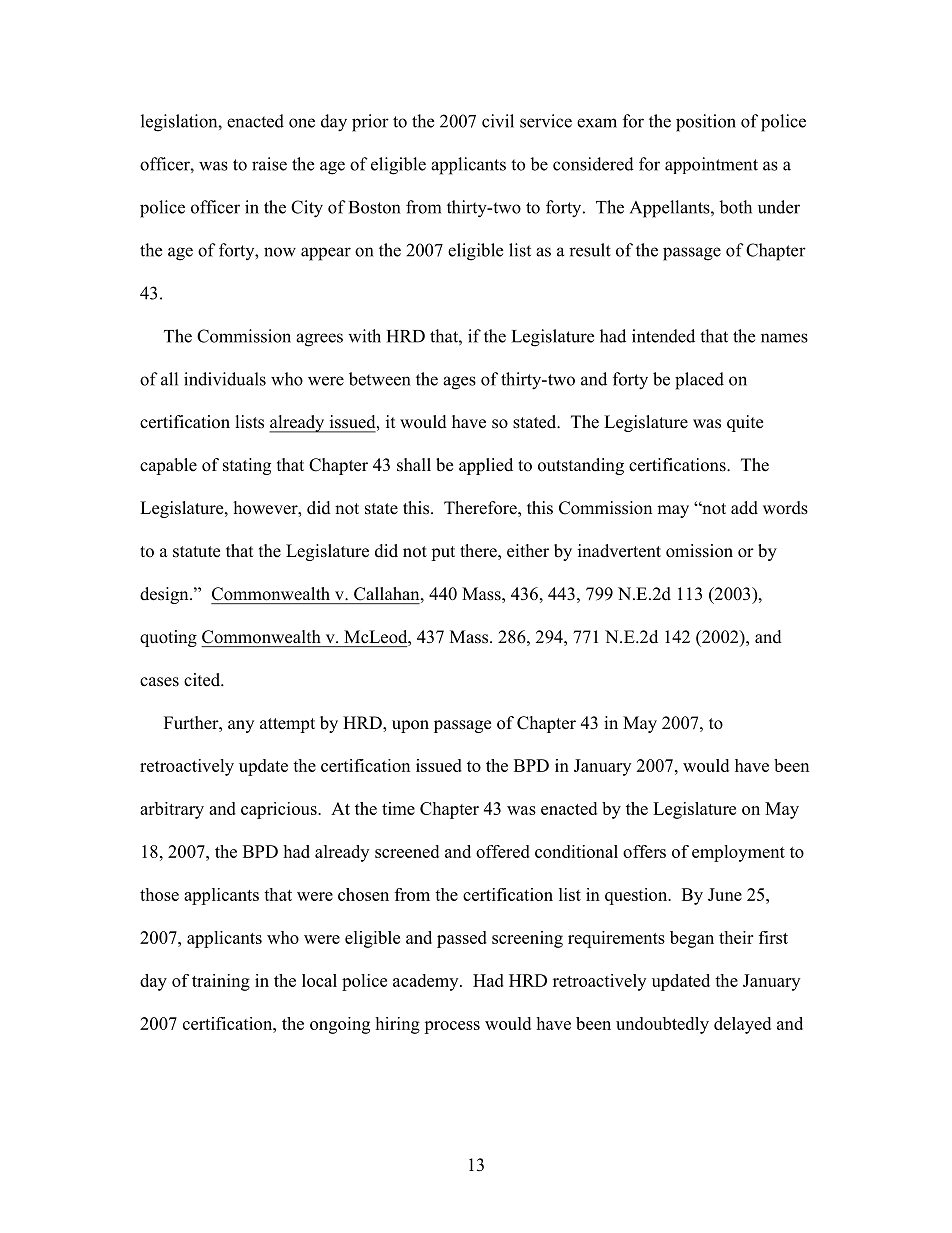 The width and height of the screenshot is (952, 1233). I want to click on upon, so click(410, 726).
